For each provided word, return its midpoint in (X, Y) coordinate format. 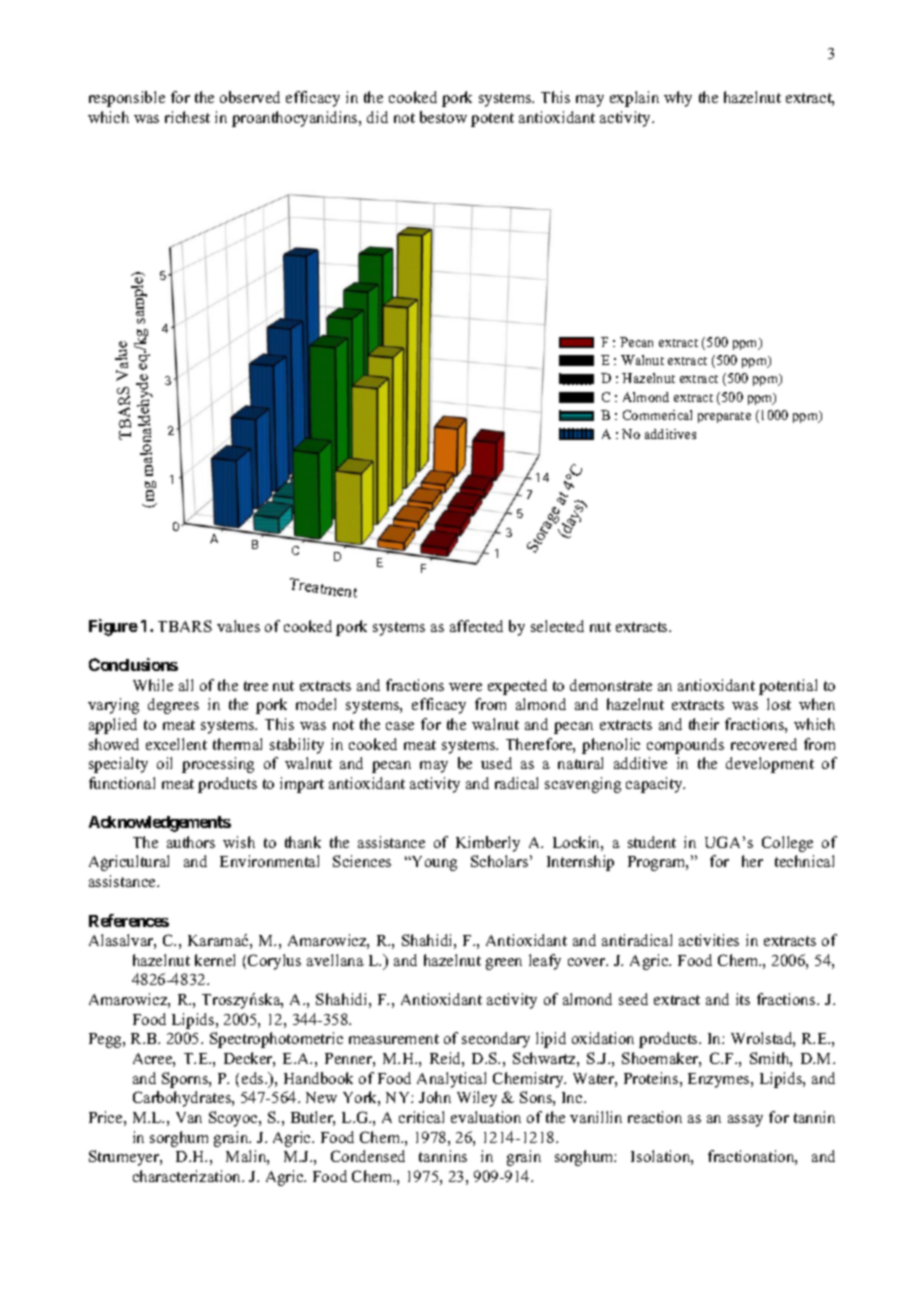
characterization (188, 1176)
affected (476, 626)
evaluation (486, 1117)
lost (779, 704)
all (186, 685)
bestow (443, 117)
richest (187, 117)
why (678, 99)
